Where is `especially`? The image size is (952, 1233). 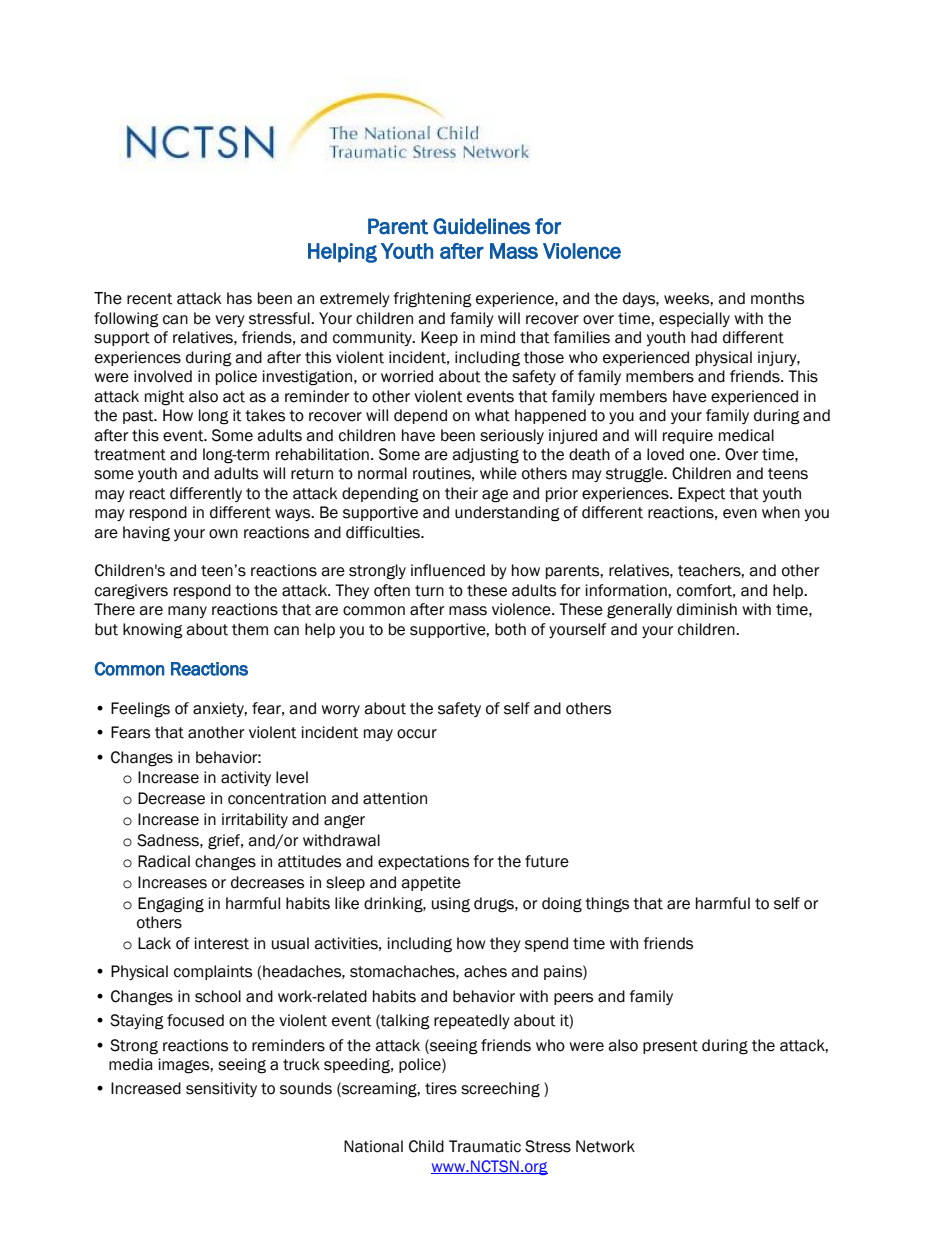 especially is located at coordinates (694, 319).
